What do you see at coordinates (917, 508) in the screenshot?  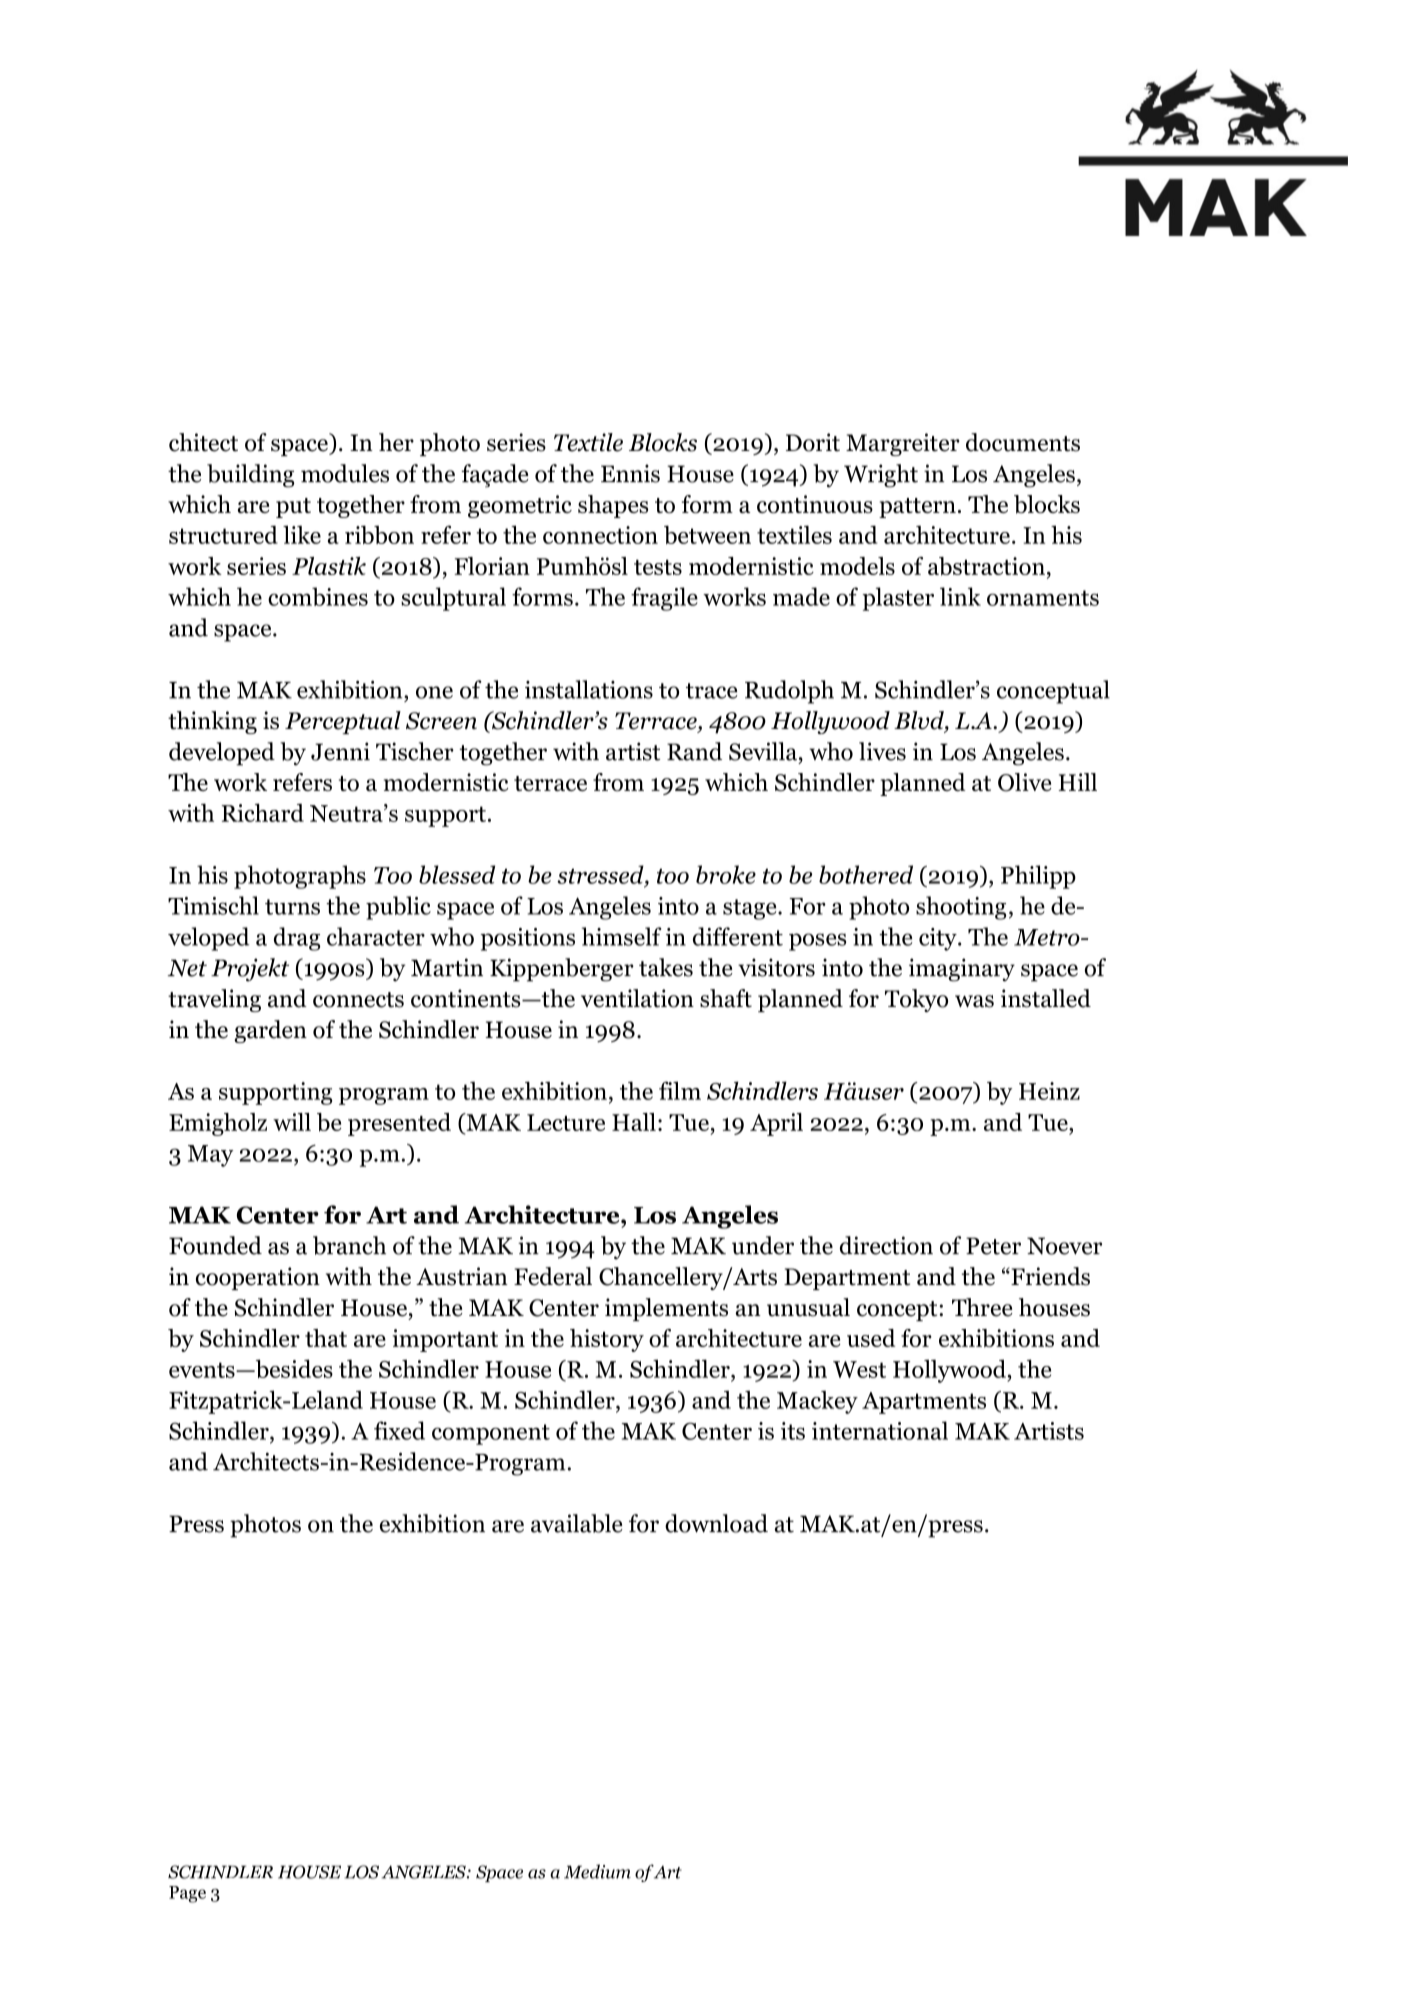 I see `pattern` at bounding box center [917, 508].
